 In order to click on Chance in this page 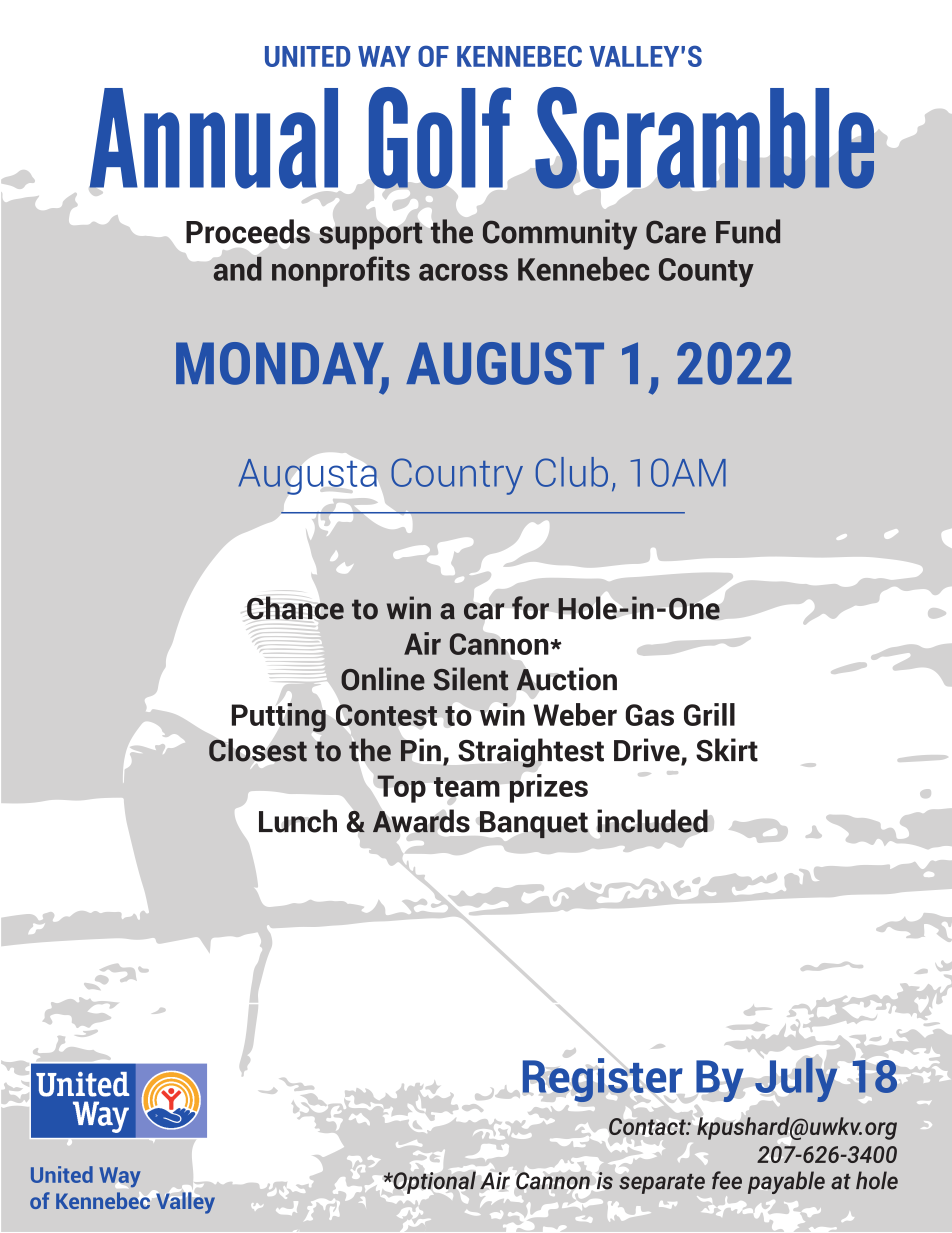, I will do `click(295, 608)`.
